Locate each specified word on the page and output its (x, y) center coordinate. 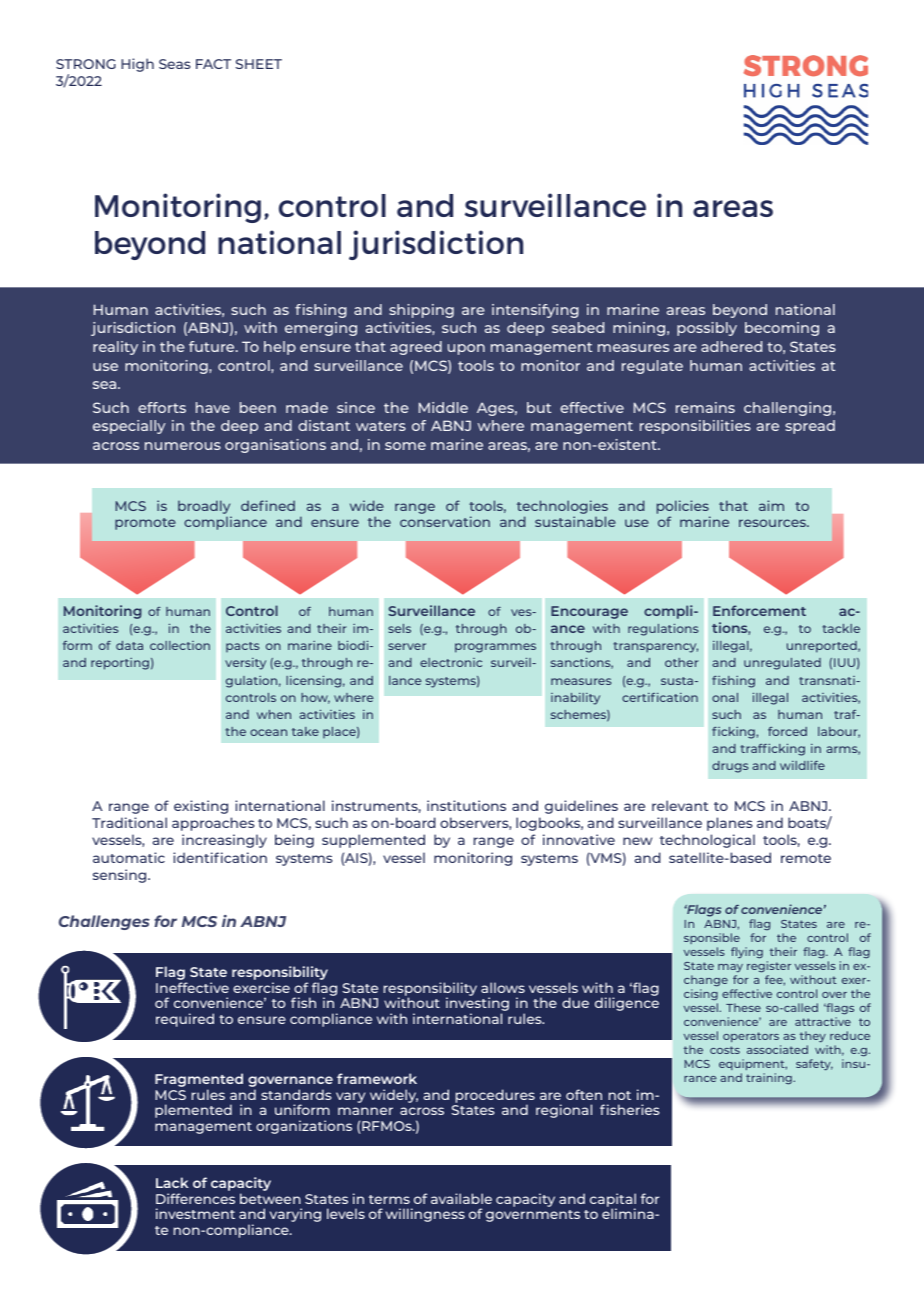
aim (771, 505)
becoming (782, 329)
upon (466, 349)
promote (145, 524)
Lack (172, 1182)
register (769, 967)
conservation (445, 521)
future (213, 346)
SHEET (259, 64)
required (185, 1020)
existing (201, 807)
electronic (451, 662)
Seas (175, 64)
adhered (731, 346)
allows (503, 987)
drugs (730, 767)
